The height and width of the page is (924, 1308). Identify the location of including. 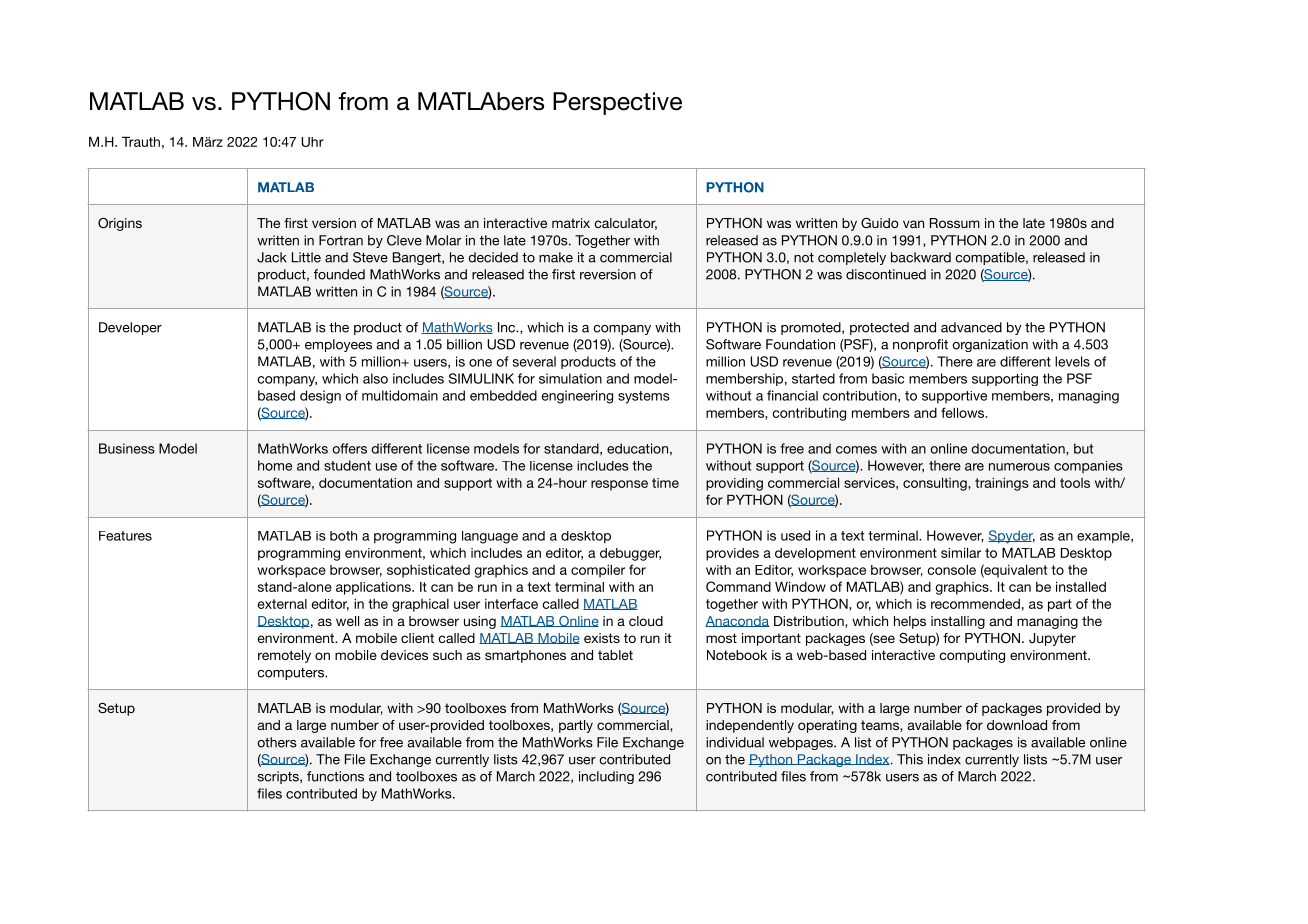
(606, 777).
